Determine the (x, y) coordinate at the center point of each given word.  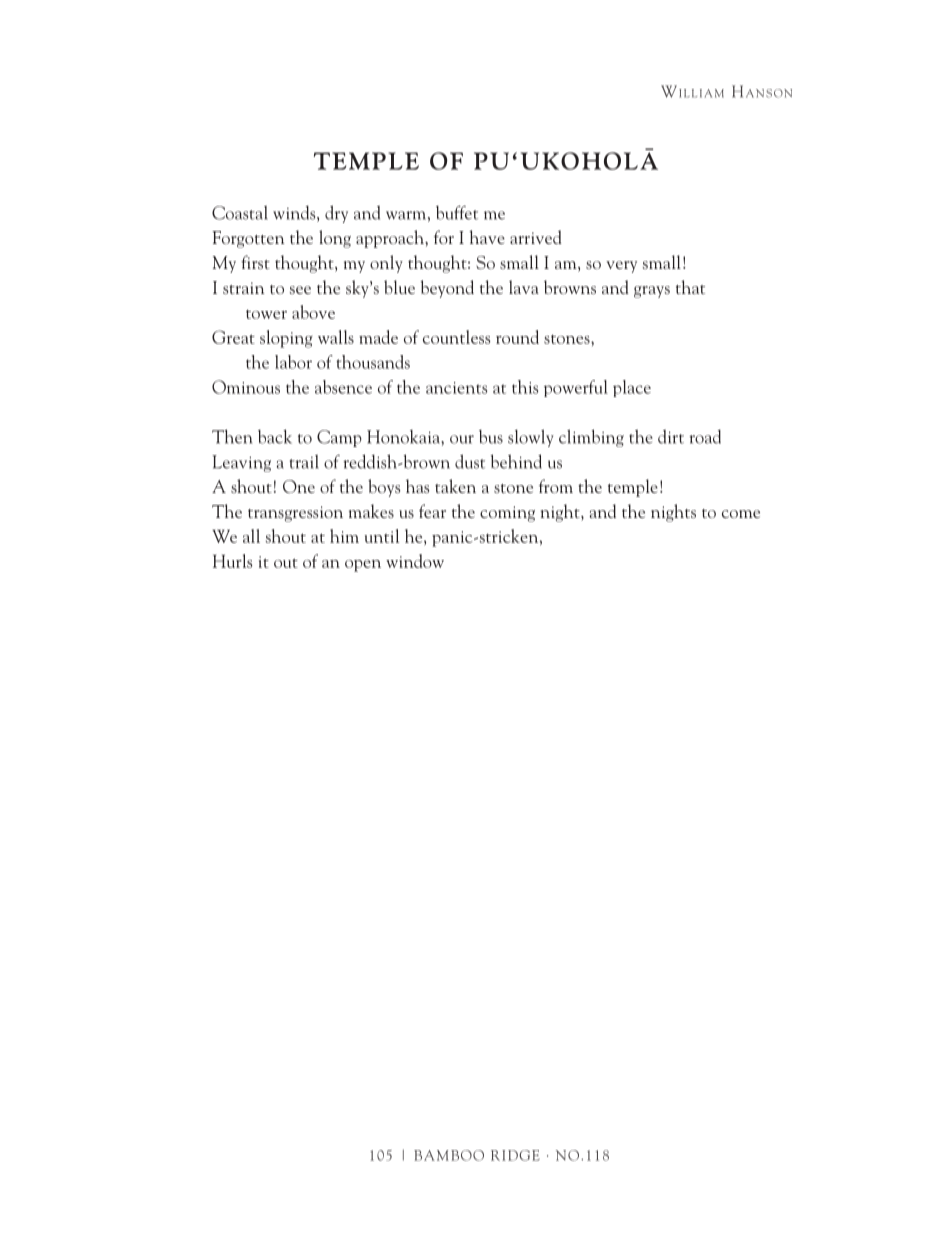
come (741, 514)
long (335, 239)
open (363, 566)
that (690, 287)
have (487, 237)
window (415, 561)
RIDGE (515, 1155)
